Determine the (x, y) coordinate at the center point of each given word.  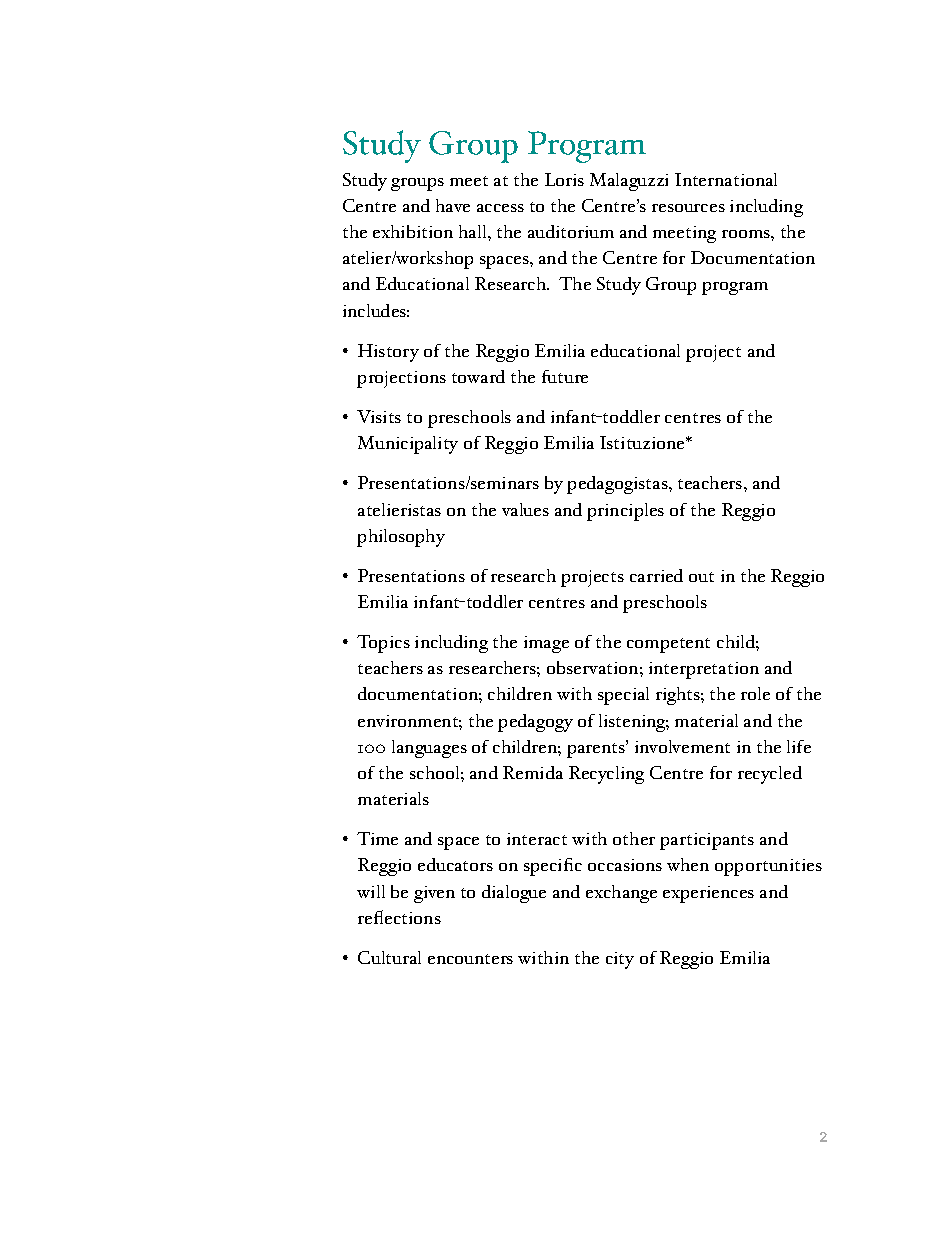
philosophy (401, 538)
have (453, 205)
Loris (564, 179)
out (701, 577)
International (726, 179)
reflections (399, 917)
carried (656, 575)
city (620, 960)
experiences (708, 894)
